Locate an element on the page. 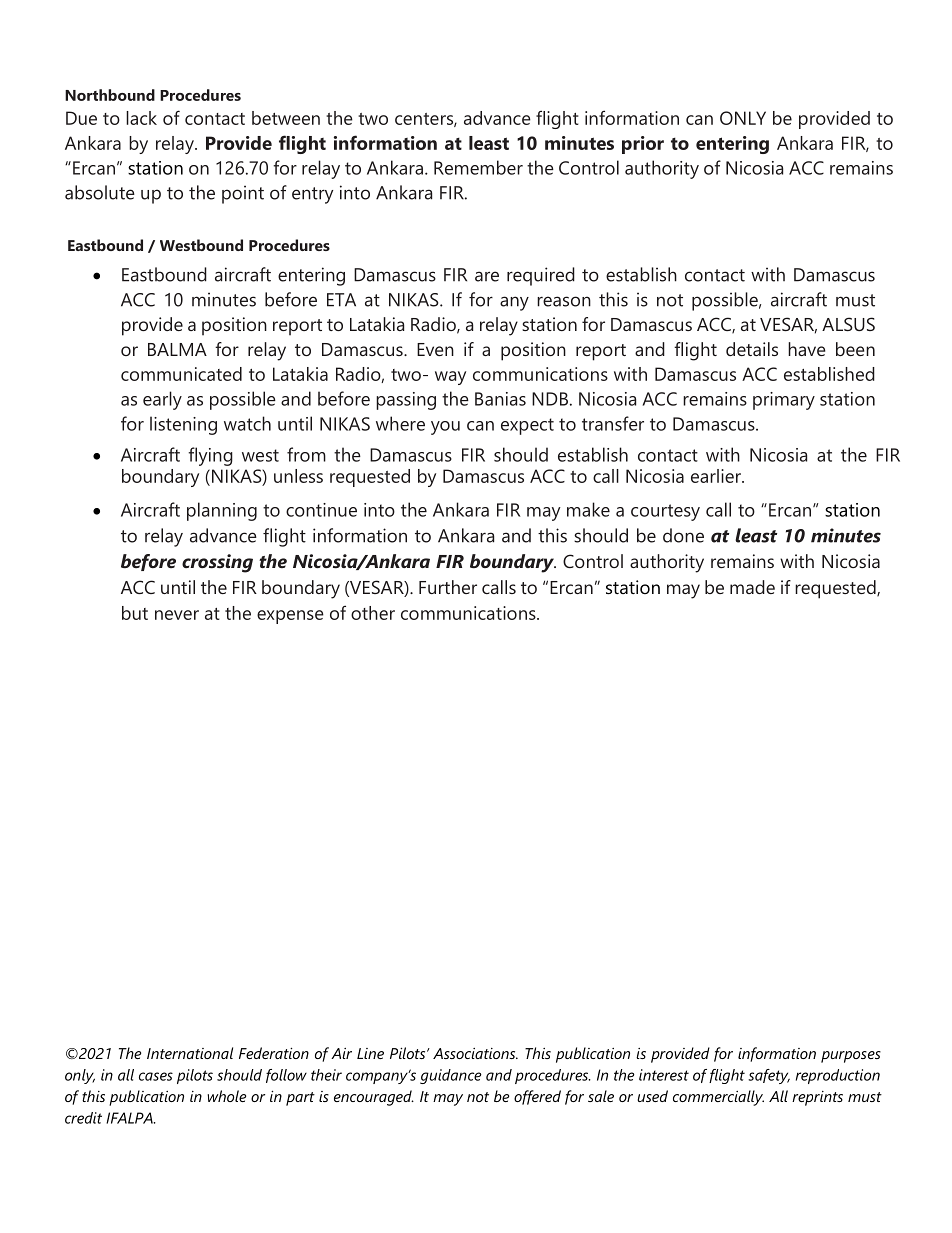 This document has height=1233, width=952. Remember is located at coordinates (478, 167).
